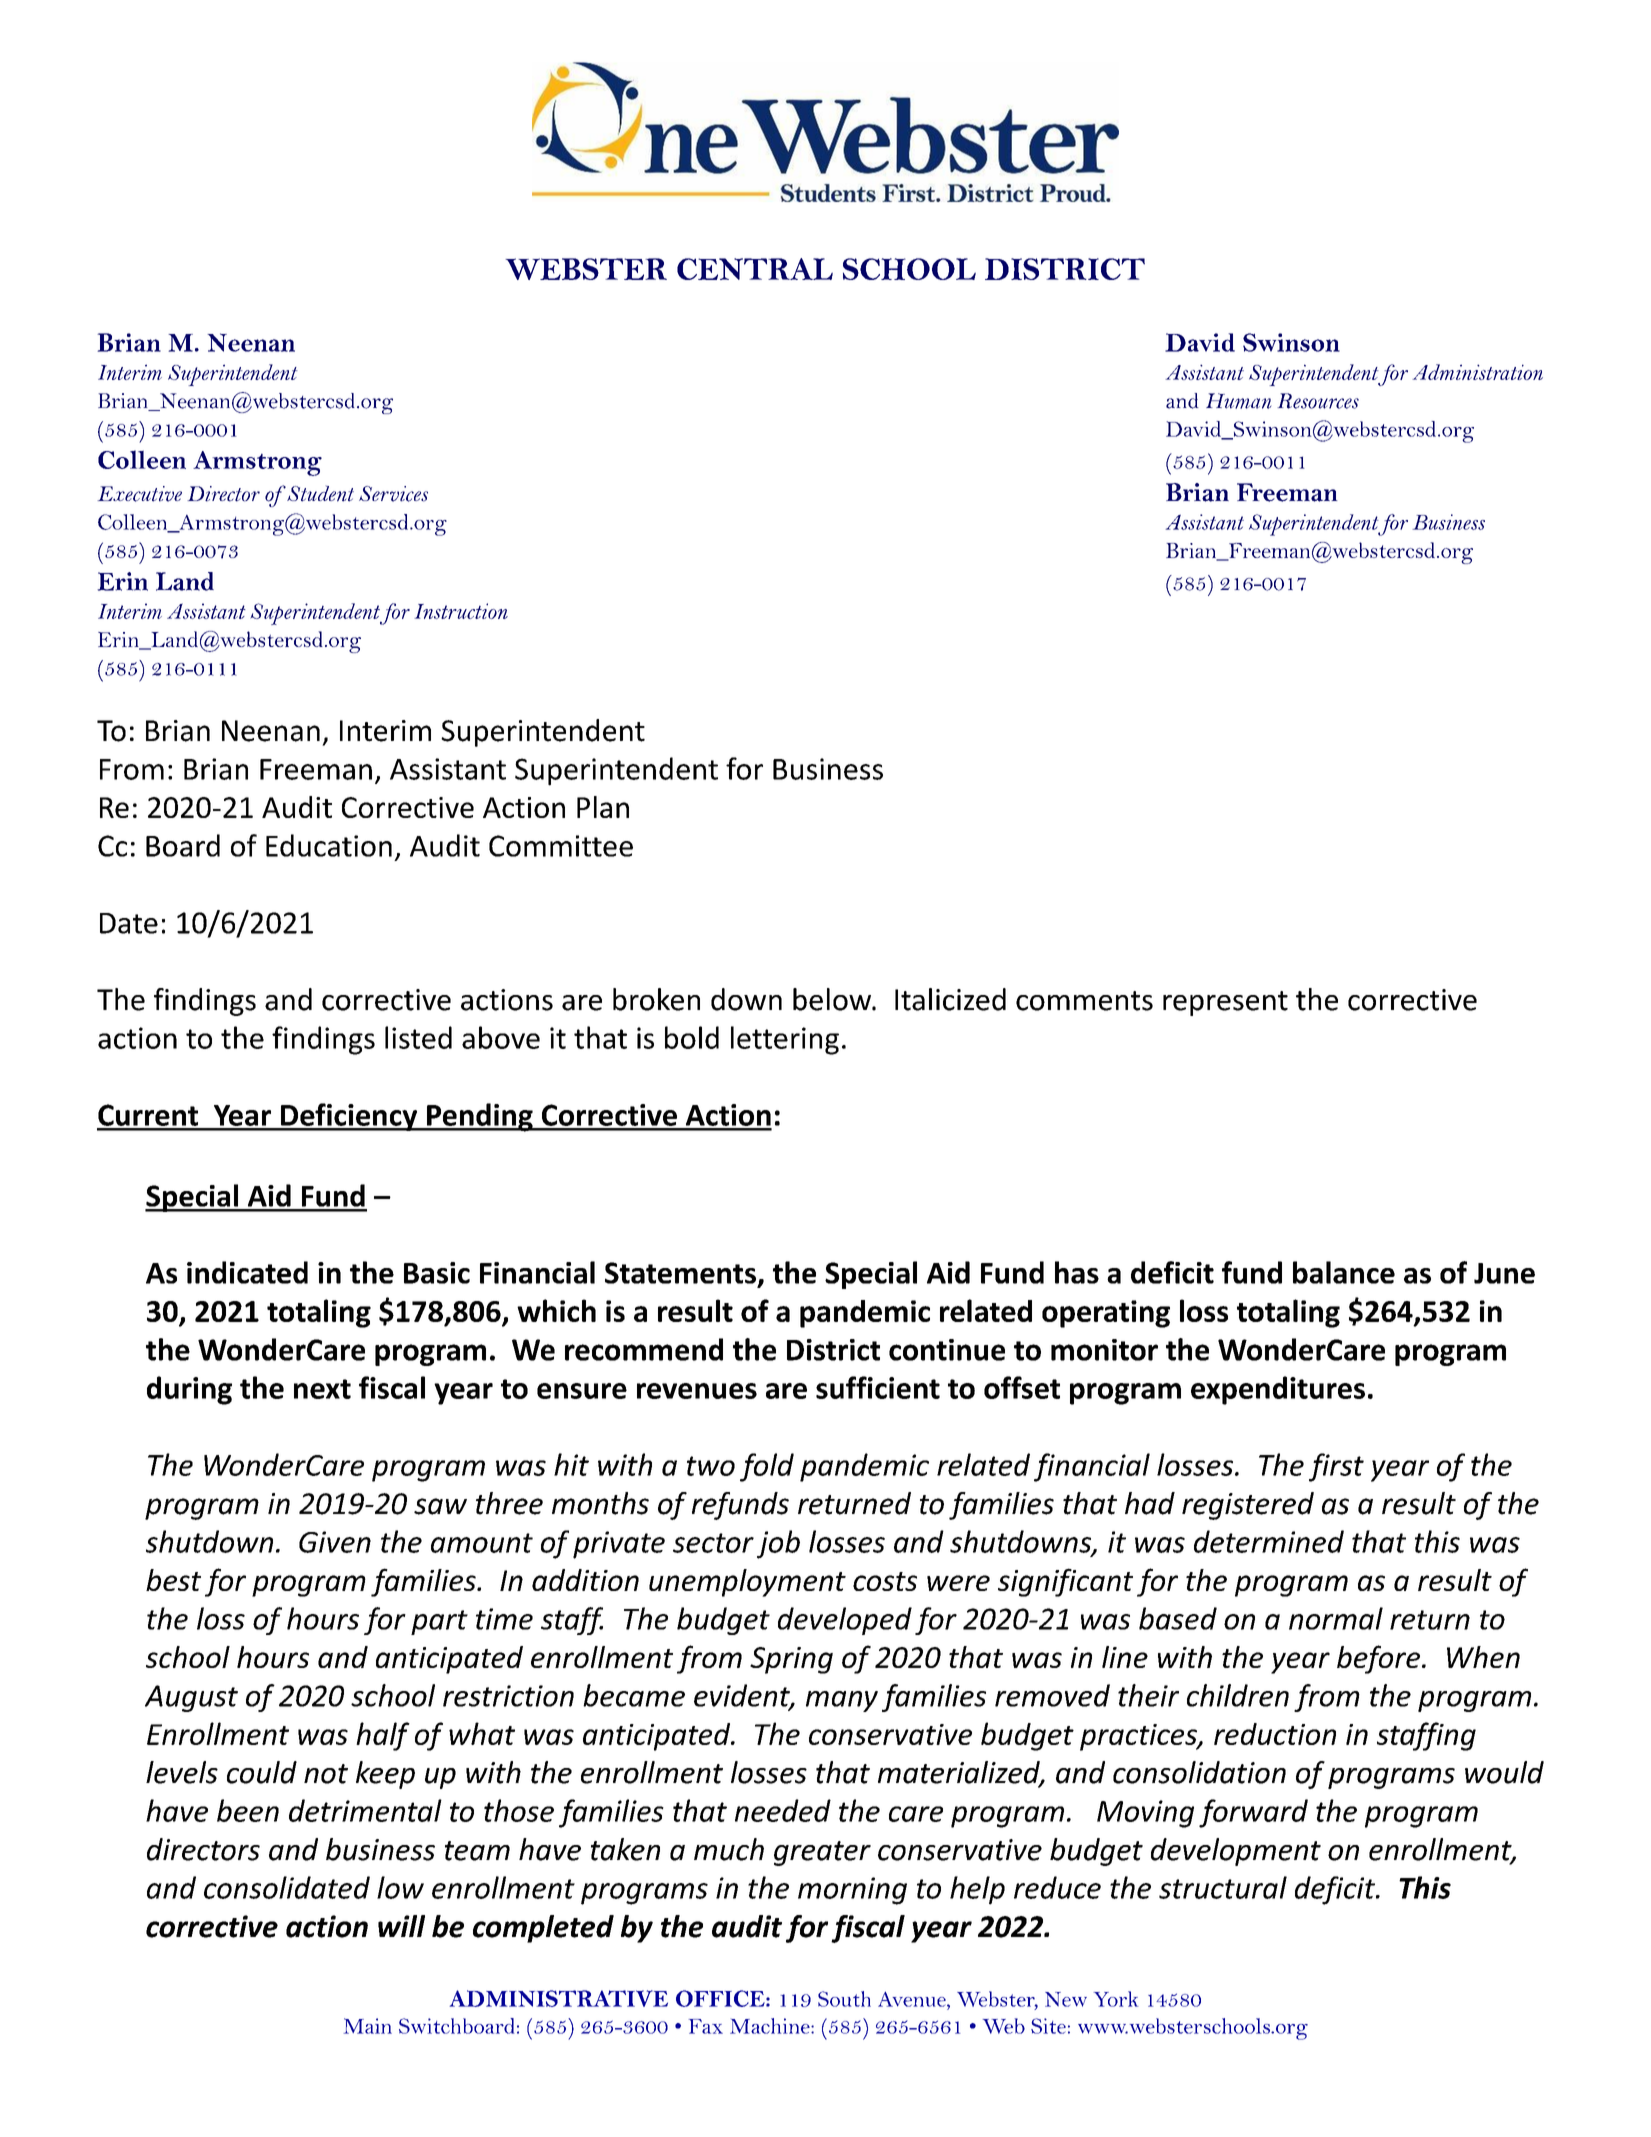 The height and width of the document is (2137, 1651). Describe the element at coordinates (755, 269) in the document. I see `CENTRAL` at that location.
